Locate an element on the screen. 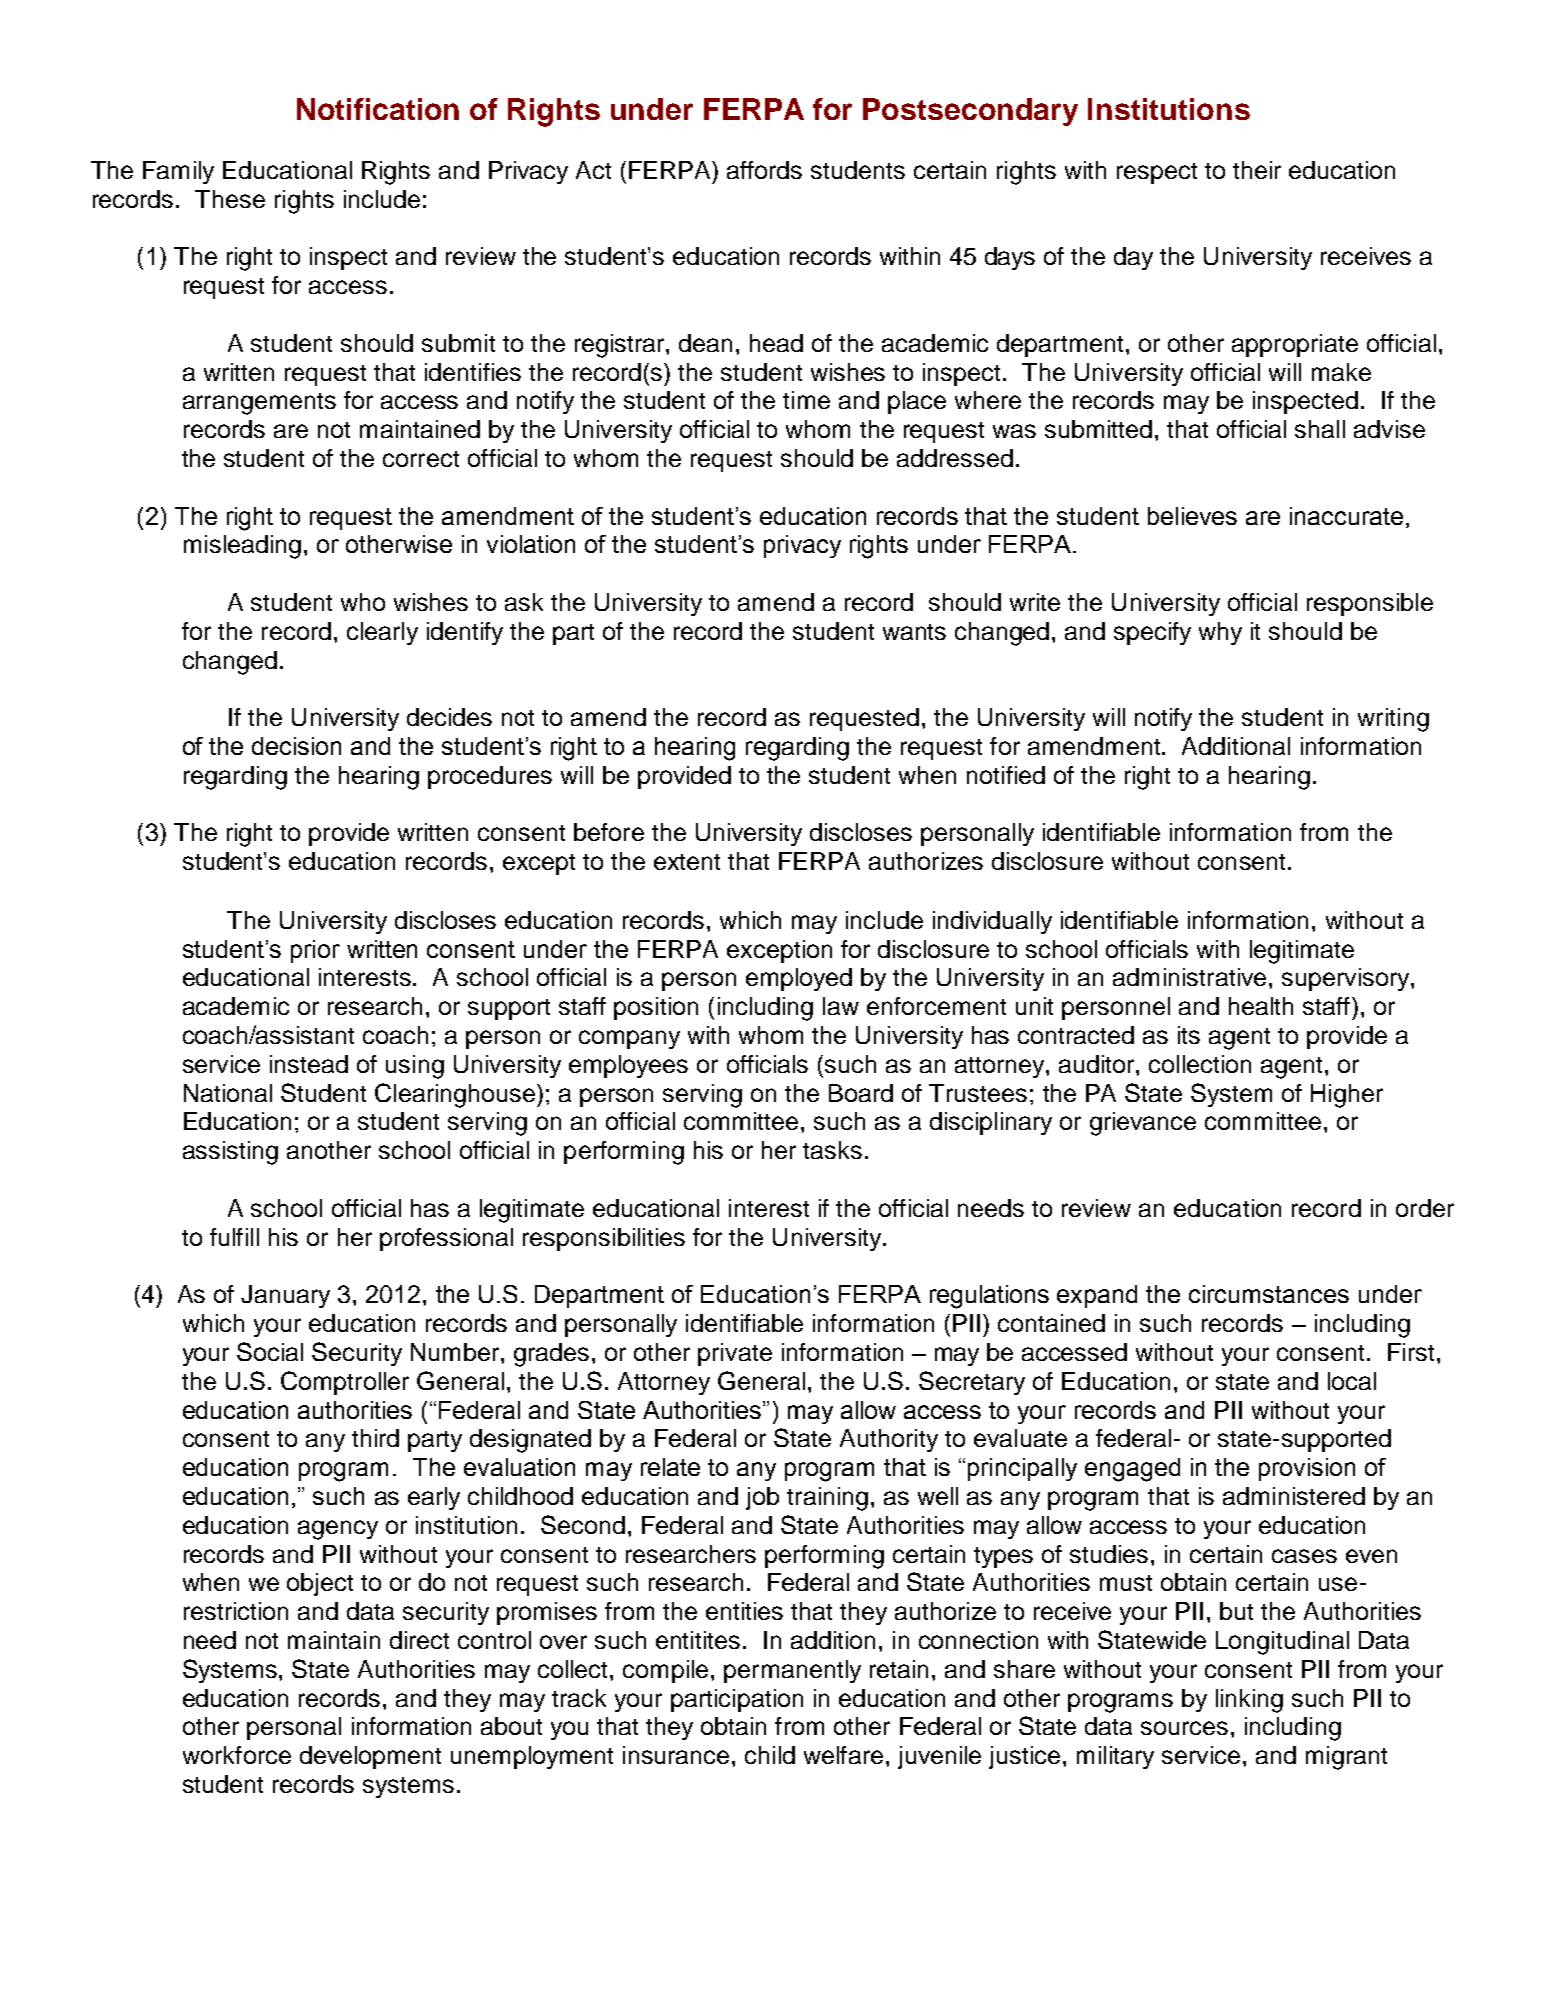  inaccurate is located at coordinates (1346, 516).
